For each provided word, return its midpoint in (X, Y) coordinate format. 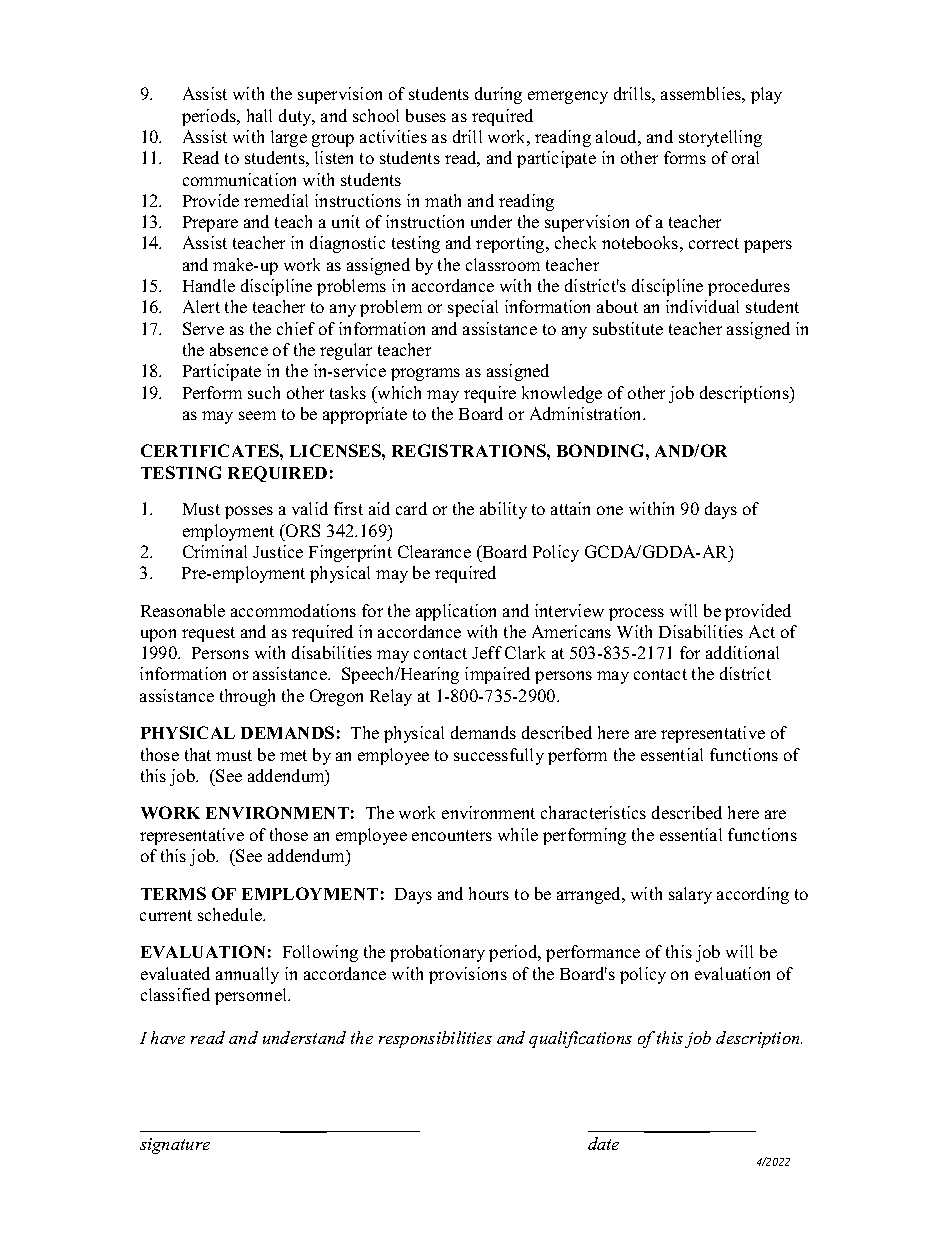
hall (259, 115)
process (636, 614)
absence (239, 349)
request (208, 634)
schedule (231, 914)
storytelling (720, 138)
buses (426, 115)
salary (690, 895)
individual (702, 306)
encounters (452, 835)
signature (175, 1146)
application (456, 612)
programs (425, 374)
